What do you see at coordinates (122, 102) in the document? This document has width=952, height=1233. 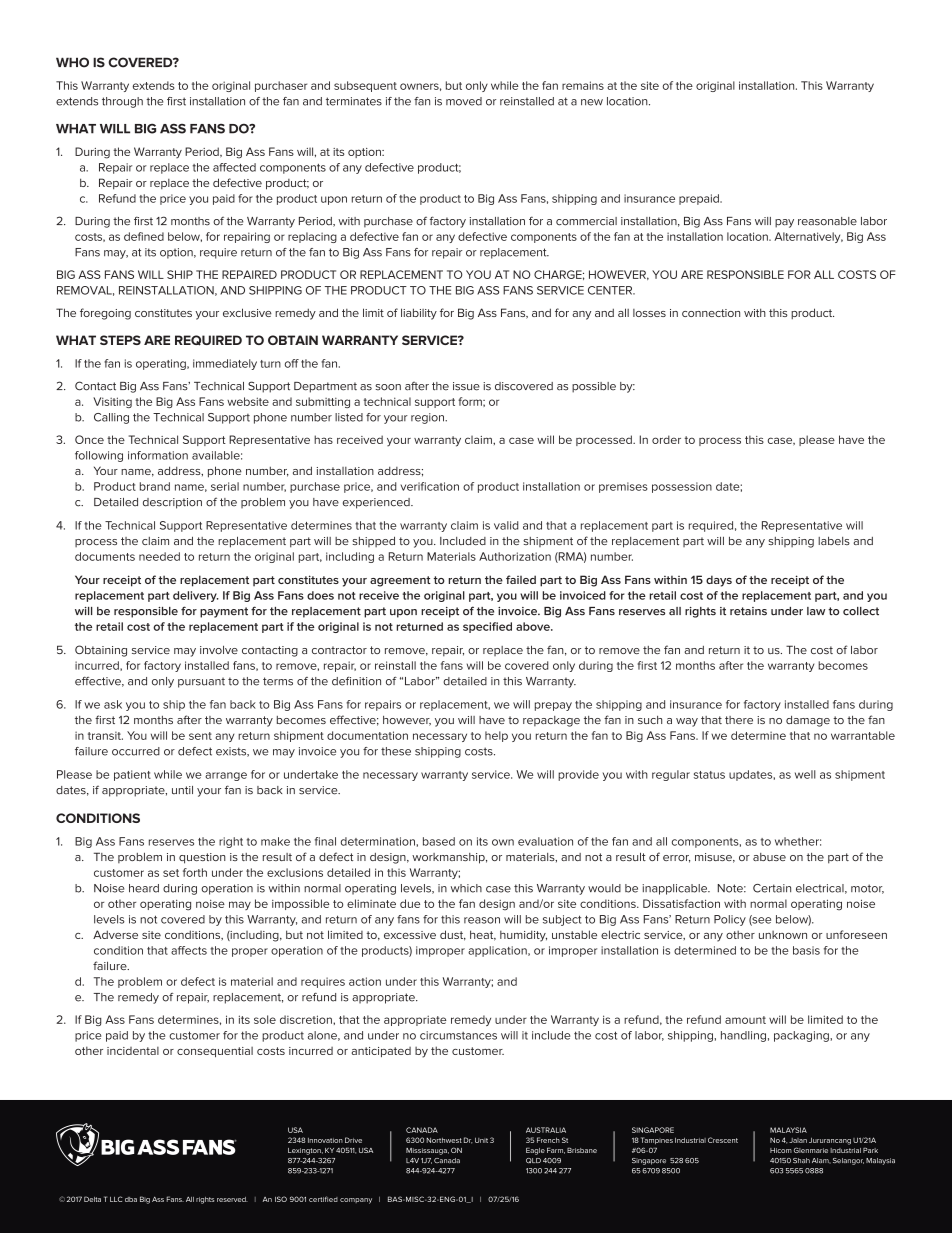 I see `through` at bounding box center [122, 102].
